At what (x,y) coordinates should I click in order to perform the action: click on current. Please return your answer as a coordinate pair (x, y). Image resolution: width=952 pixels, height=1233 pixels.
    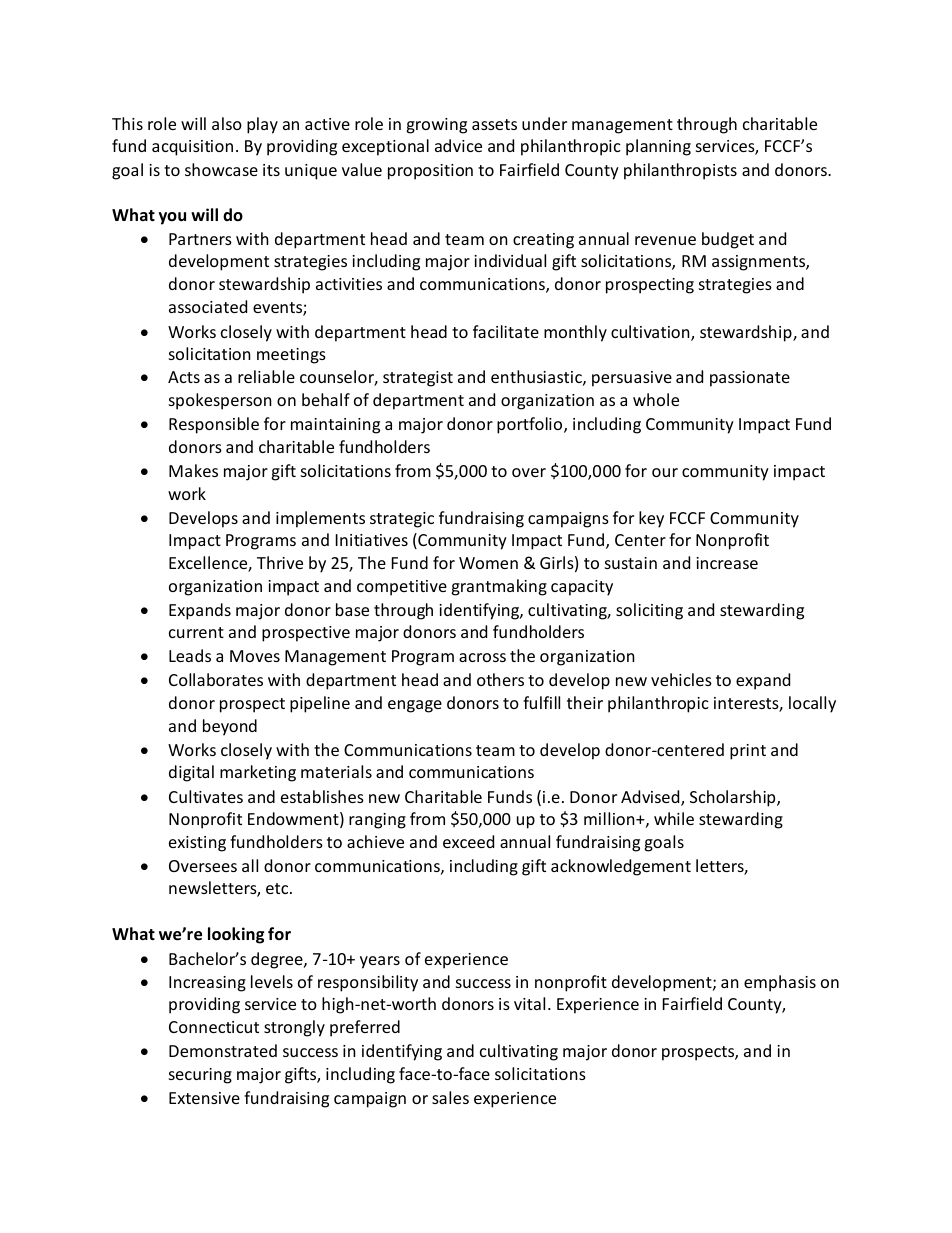
    Looking at the image, I should click on (196, 632).
